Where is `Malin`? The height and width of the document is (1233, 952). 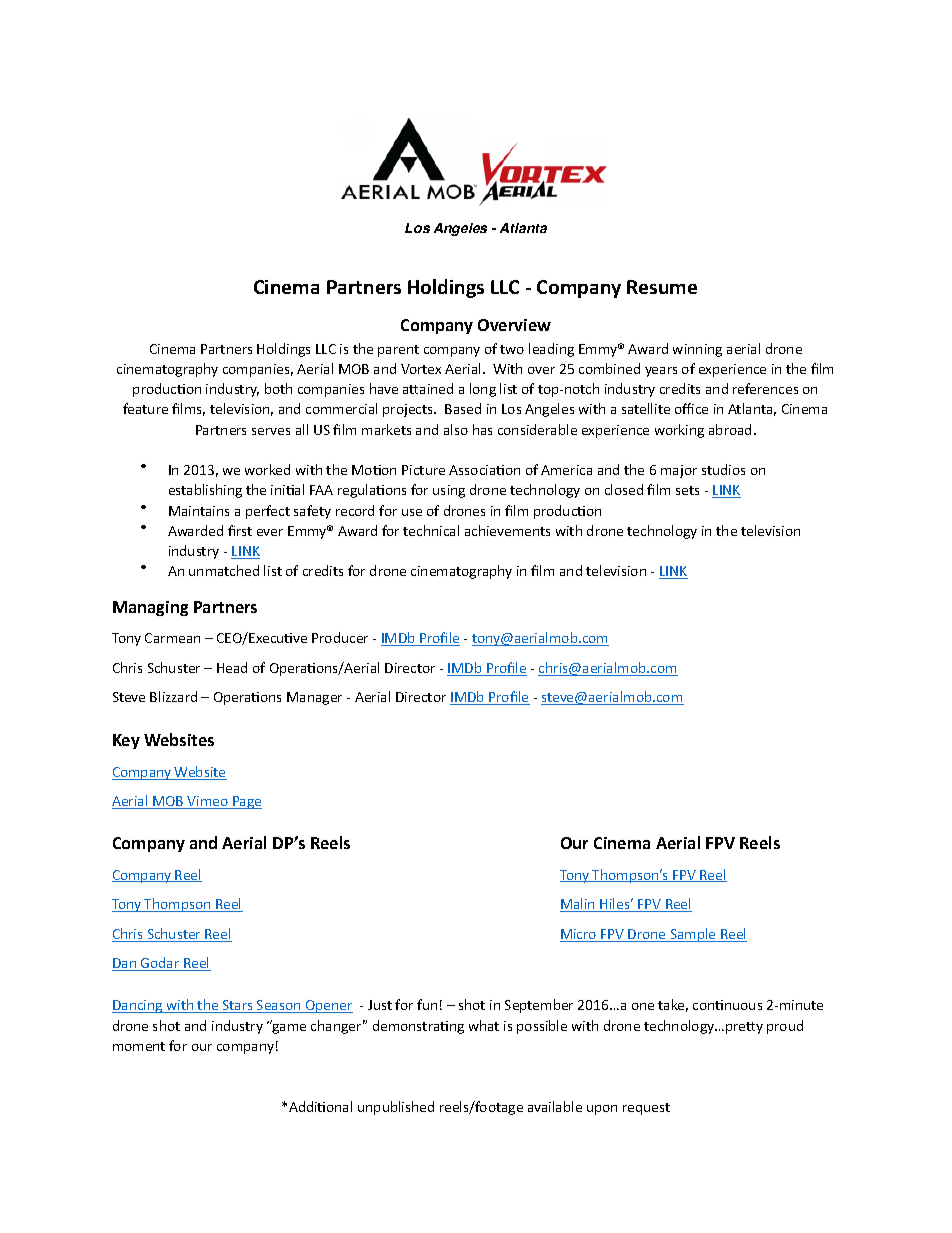
Malin is located at coordinates (578, 905).
